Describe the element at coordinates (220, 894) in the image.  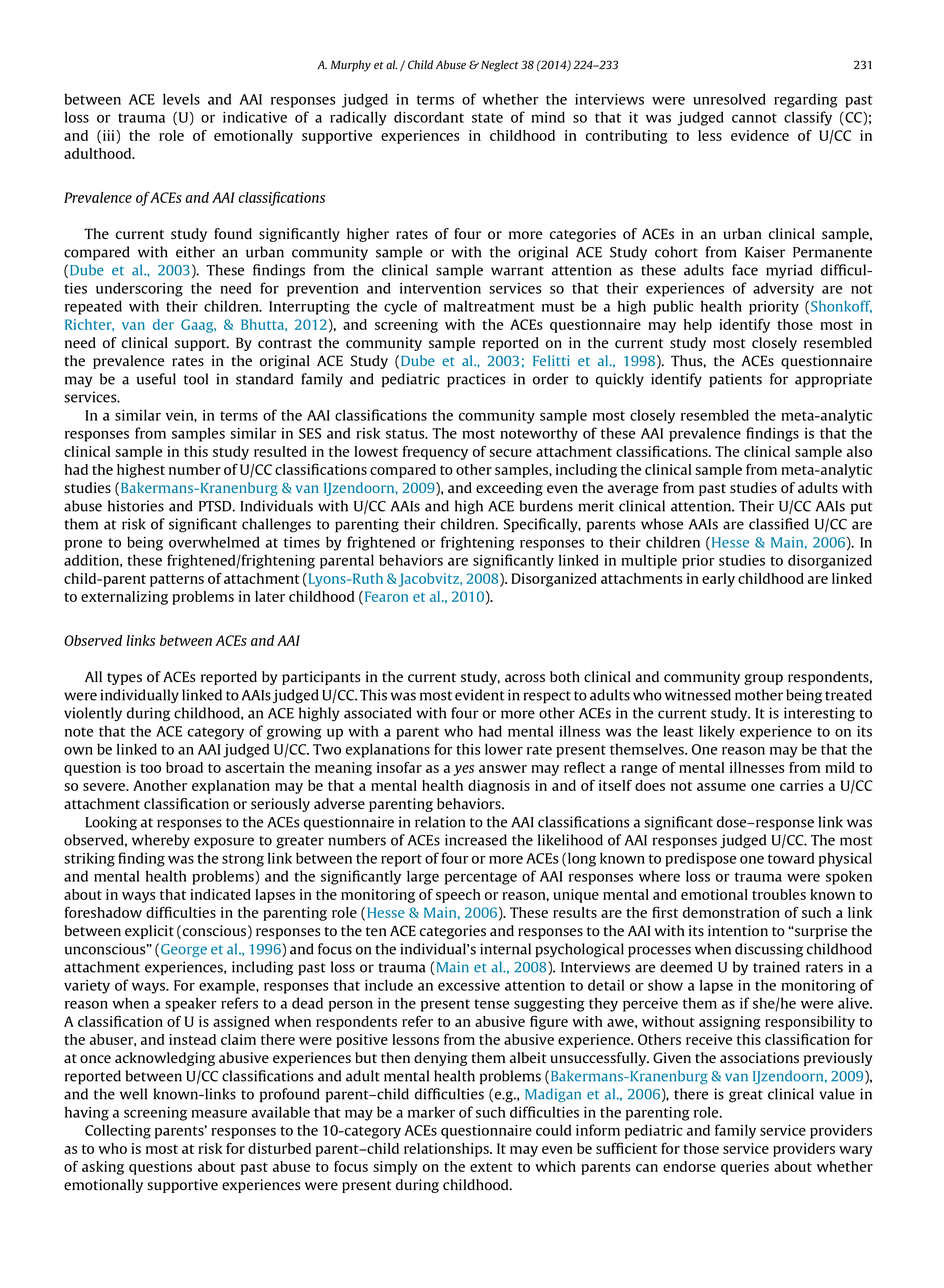
I see `indicated` at that location.
